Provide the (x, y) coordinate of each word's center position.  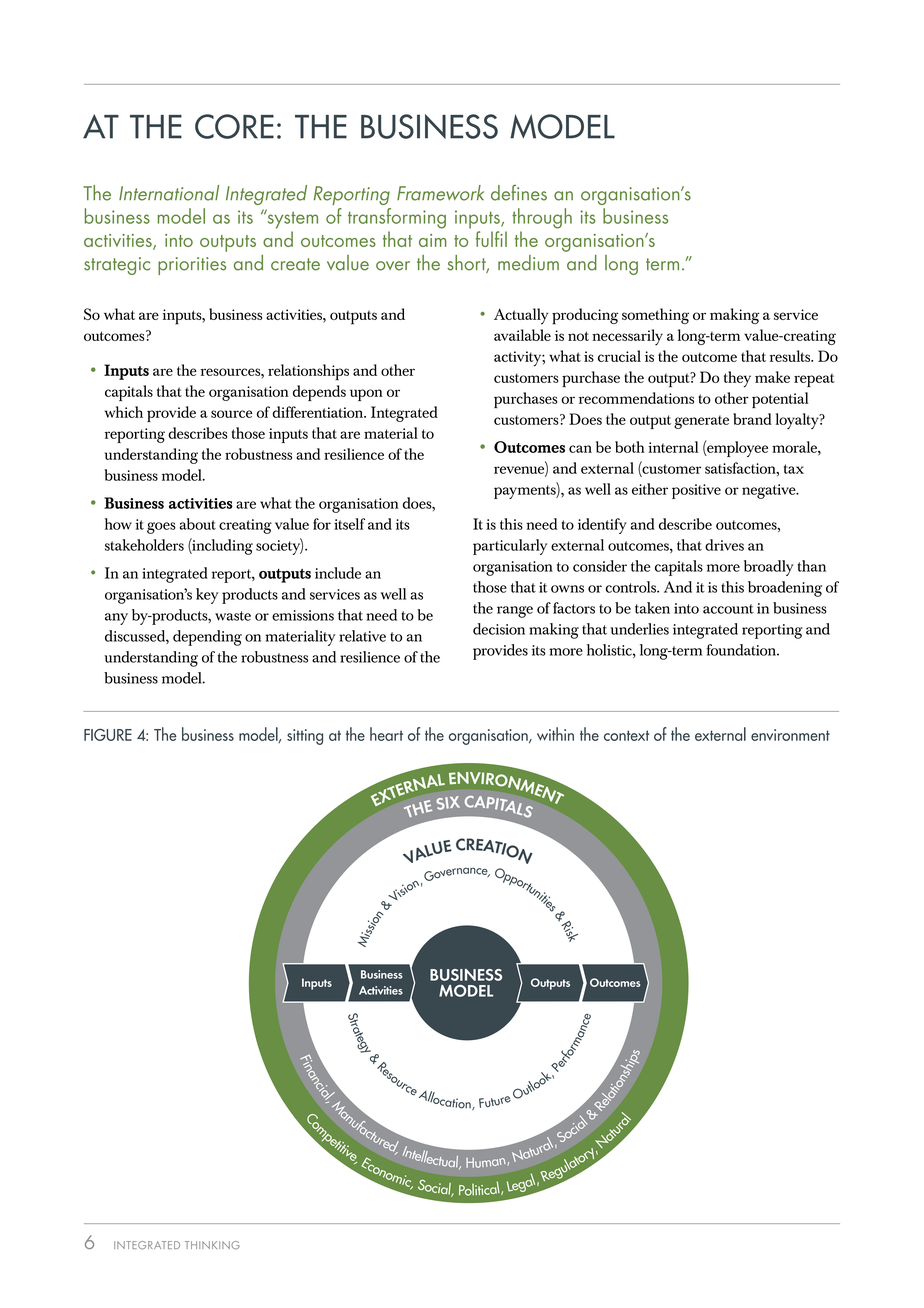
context (626, 735)
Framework (440, 193)
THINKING (212, 1245)
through (542, 218)
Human (486, 1163)
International (169, 193)
